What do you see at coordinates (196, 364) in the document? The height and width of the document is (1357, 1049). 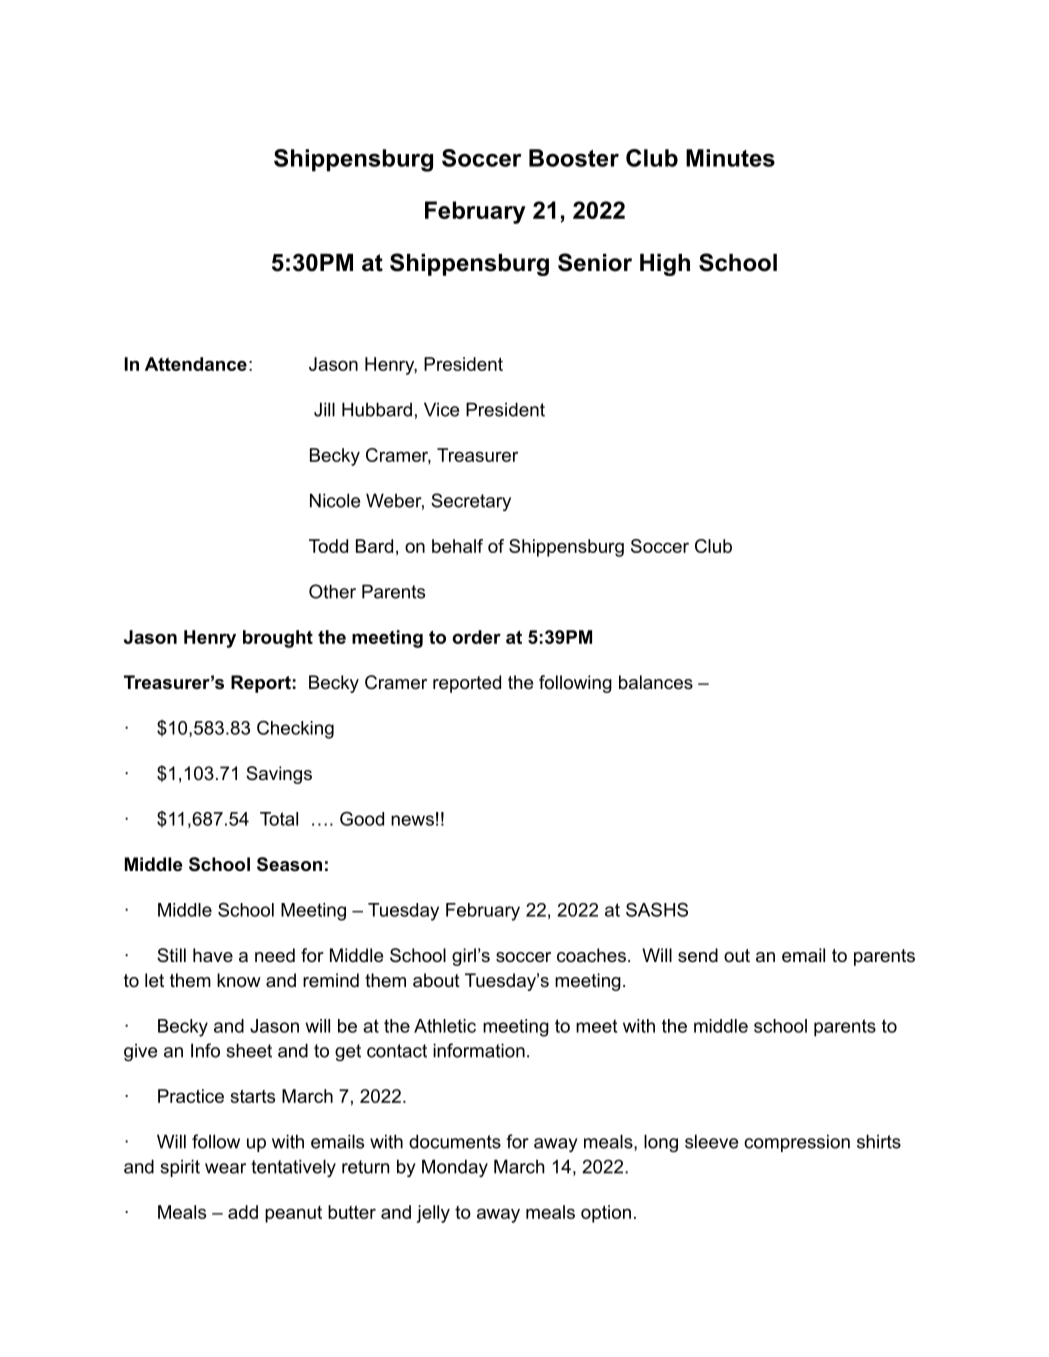 I see `Attendance` at bounding box center [196, 364].
